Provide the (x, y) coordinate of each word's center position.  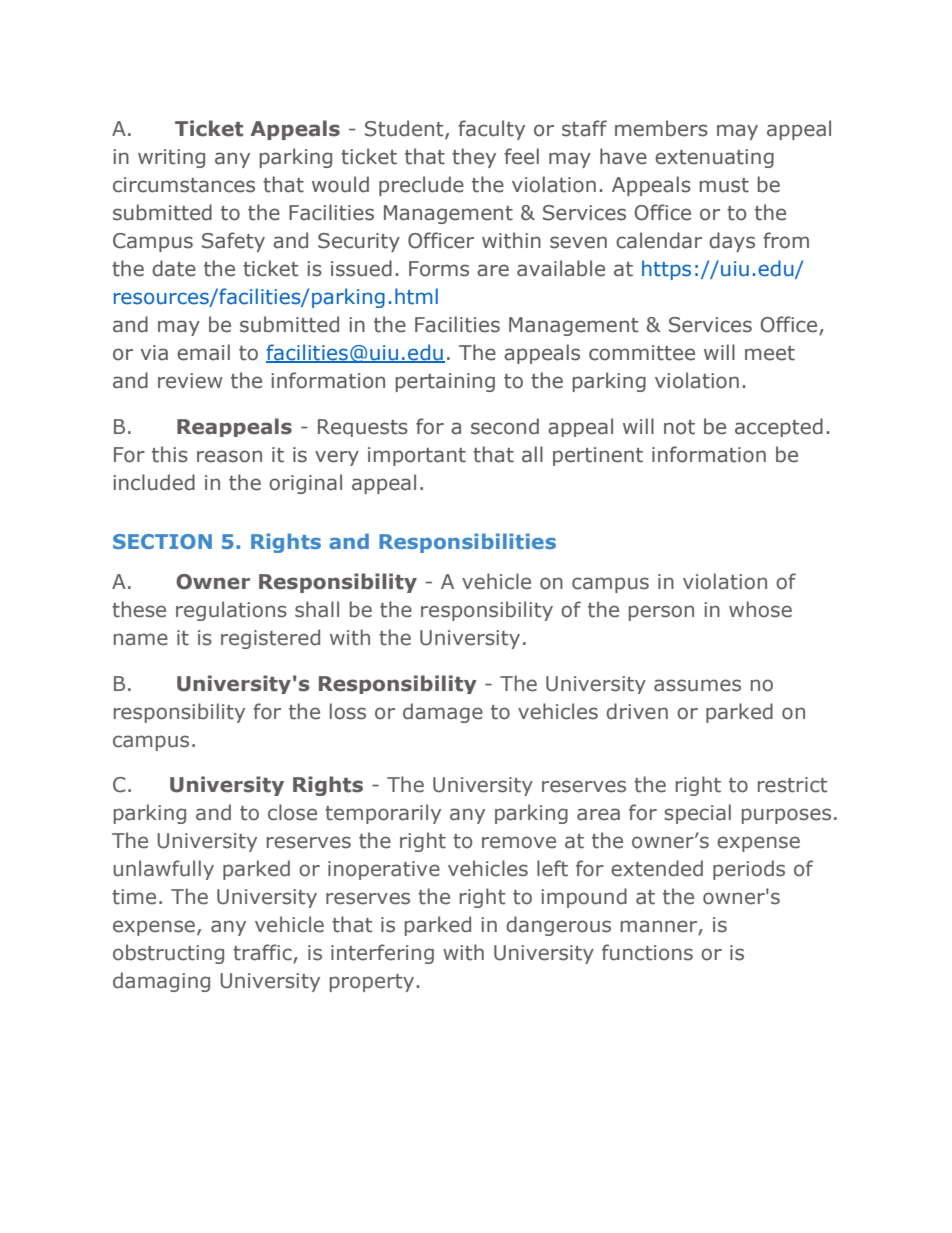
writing (171, 158)
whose (760, 609)
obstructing (168, 954)
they (474, 158)
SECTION (162, 541)
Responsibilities (467, 543)
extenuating (714, 158)
